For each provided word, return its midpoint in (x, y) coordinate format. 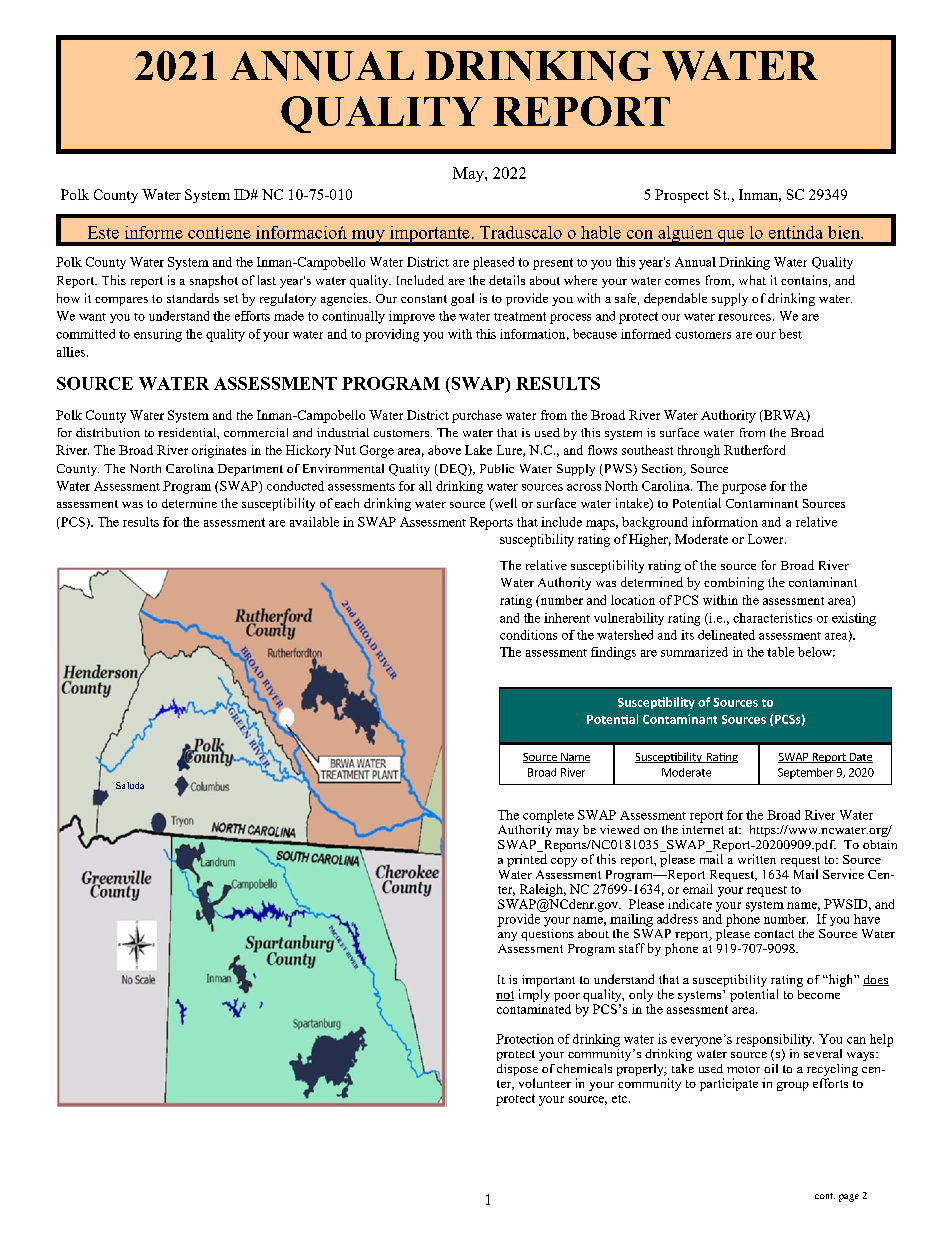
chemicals (584, 1068)
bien (845, 232)
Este (103, 232)
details (507, 280)
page (849, 1198)
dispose (517, 1071)
